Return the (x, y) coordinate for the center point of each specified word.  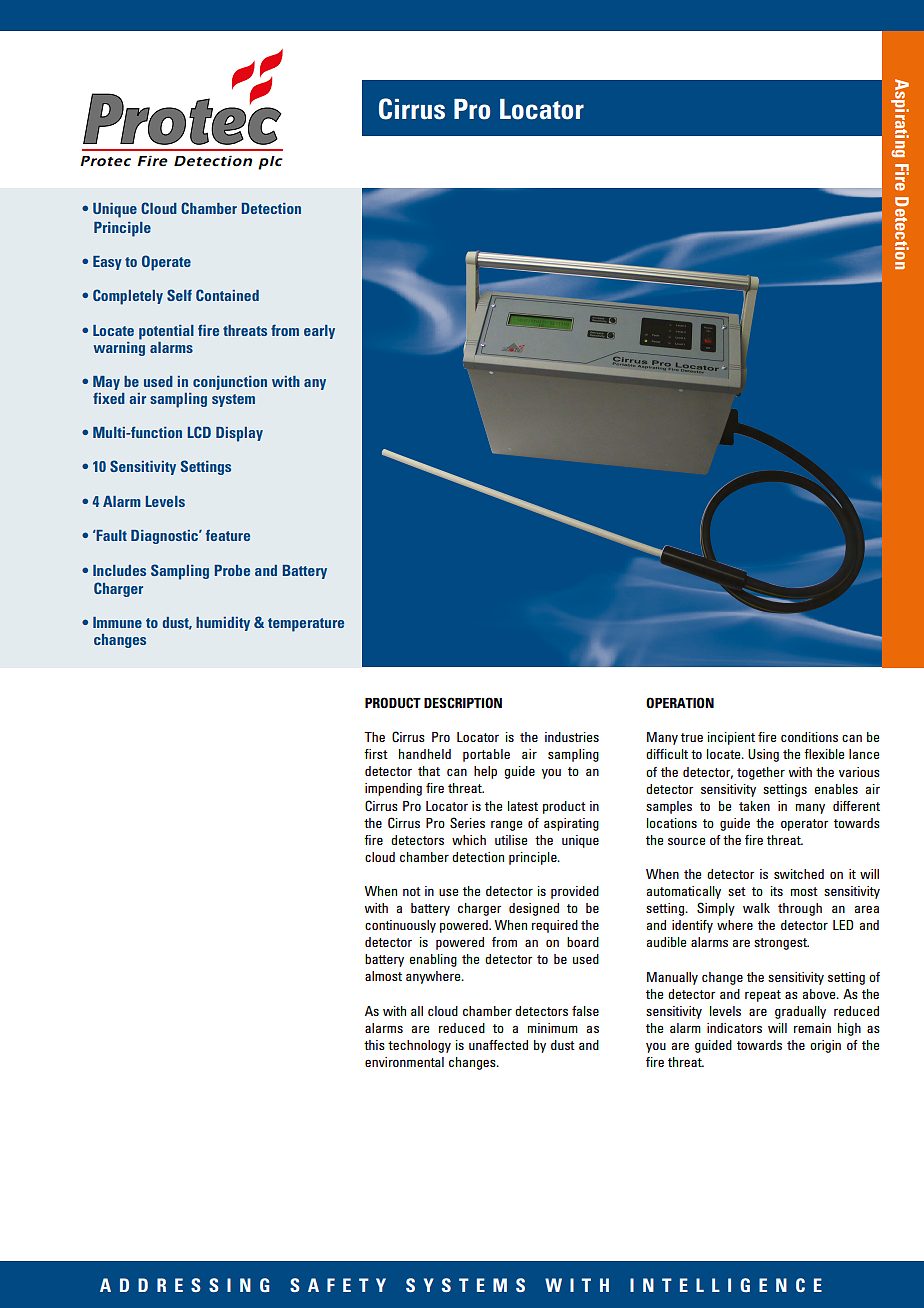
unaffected (498, 1045)
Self (179, 295)
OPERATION (680, 702)
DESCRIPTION (463, 702)
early (319, 332)
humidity (223, 624)
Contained (227, 295)
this (374, 1045)
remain (812, 1028)
